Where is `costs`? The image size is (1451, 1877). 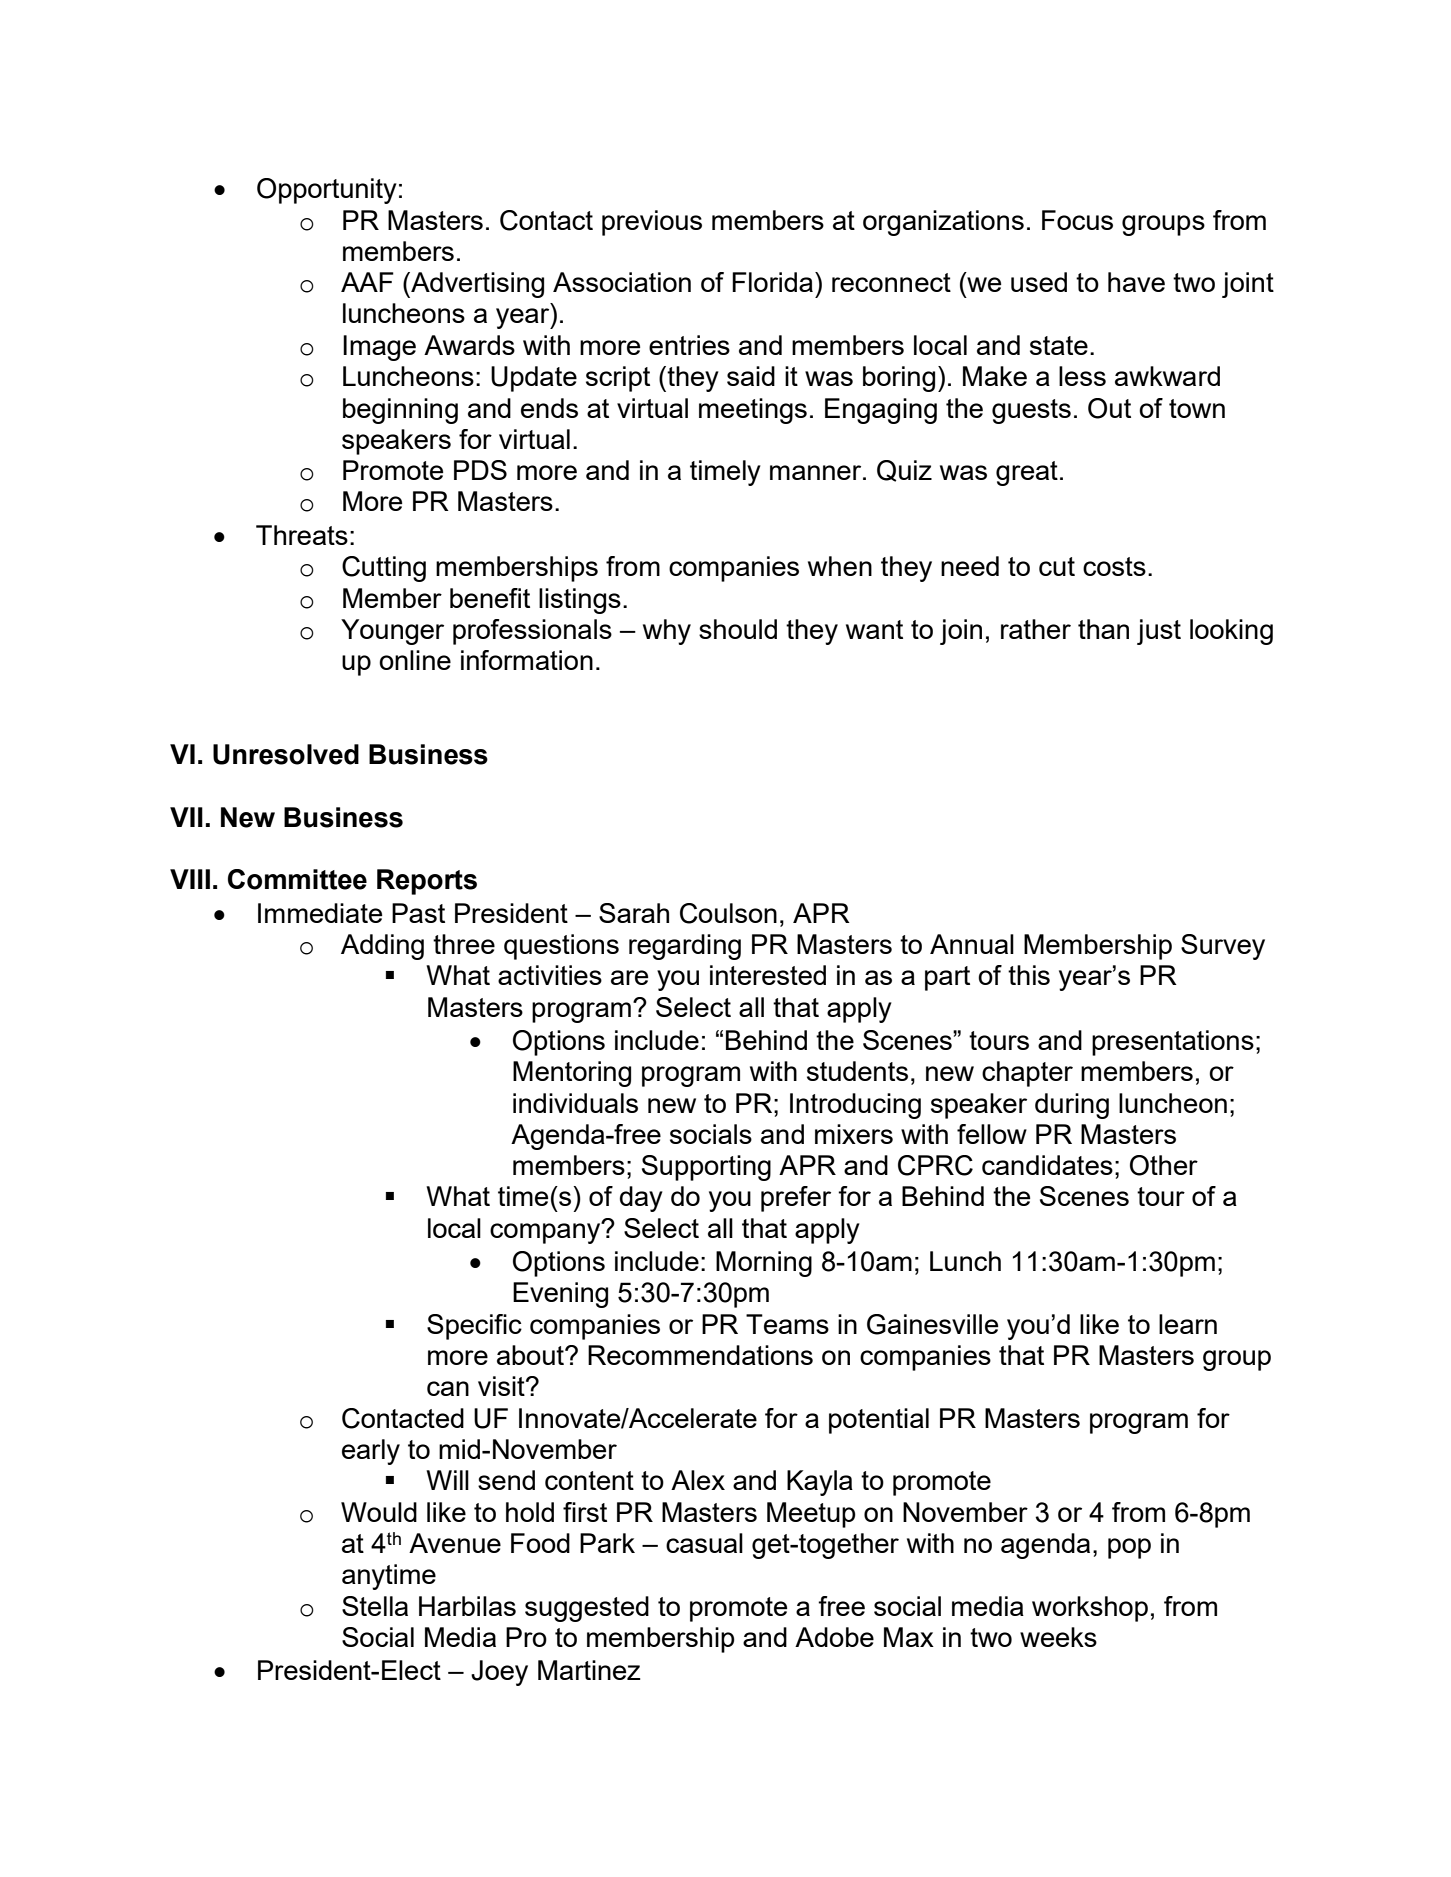 costs is located at coordinates (1114, 566).
